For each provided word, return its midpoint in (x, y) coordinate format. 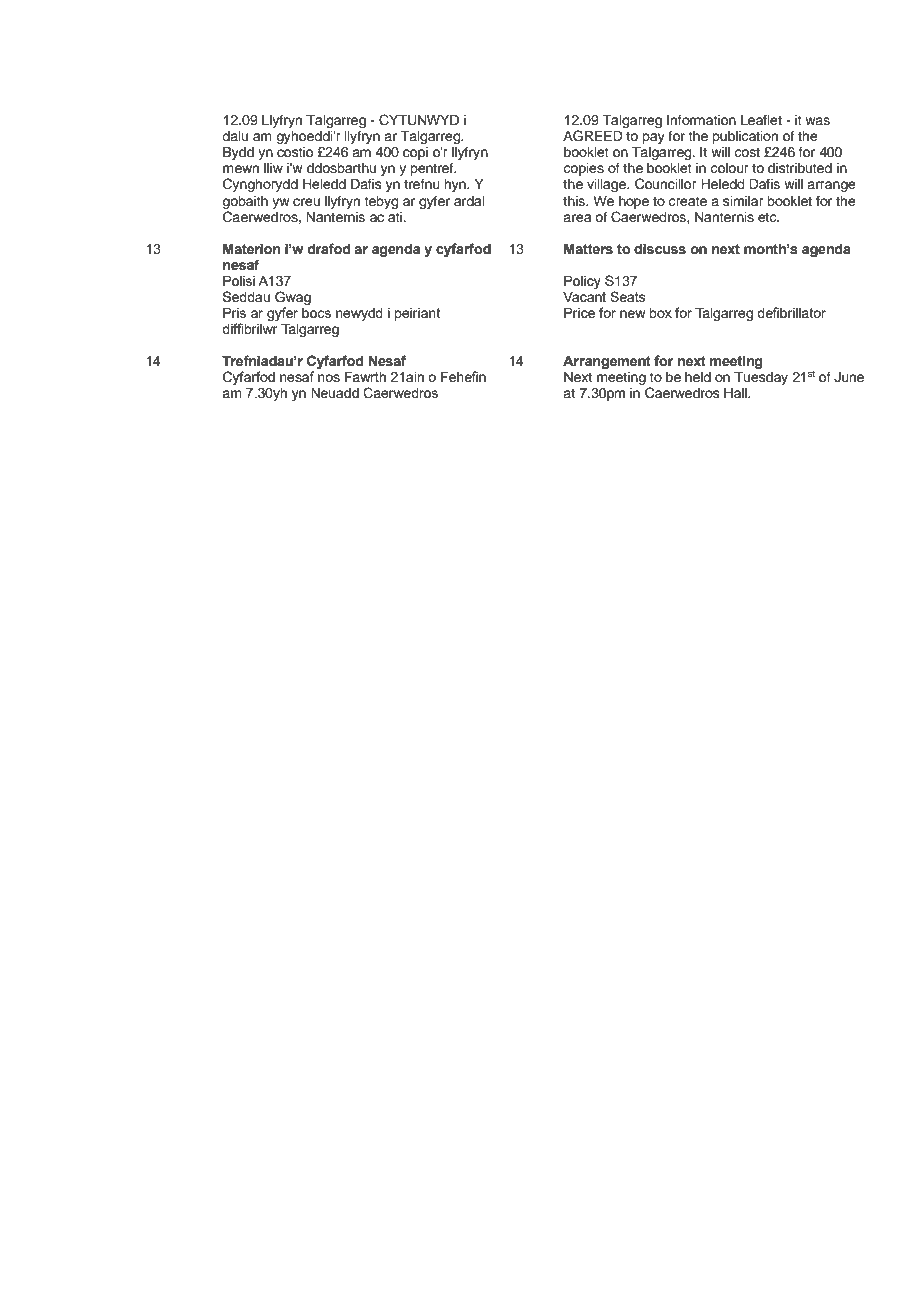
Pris (234, 312)
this (575, 201)
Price (579, 312)
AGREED (593, 136)
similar (743, 201)
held (698, 377)
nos (329, 378)
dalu (235, 136)
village (607, 185)
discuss (660, 249)
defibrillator (791, 312)
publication (745, 137)
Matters (588, 249)
